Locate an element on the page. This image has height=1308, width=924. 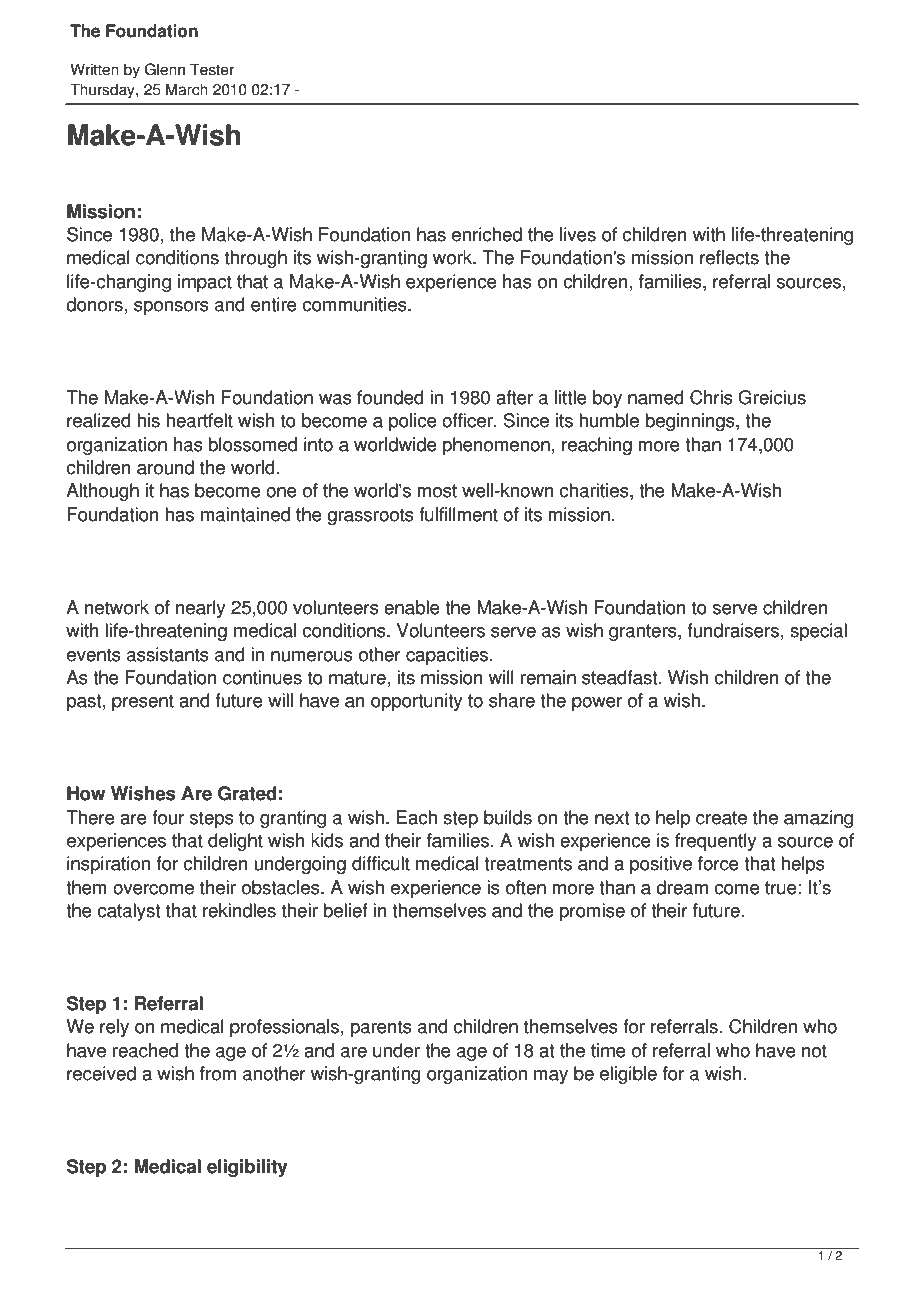
sponsors is located at coordinates (171, 308).
